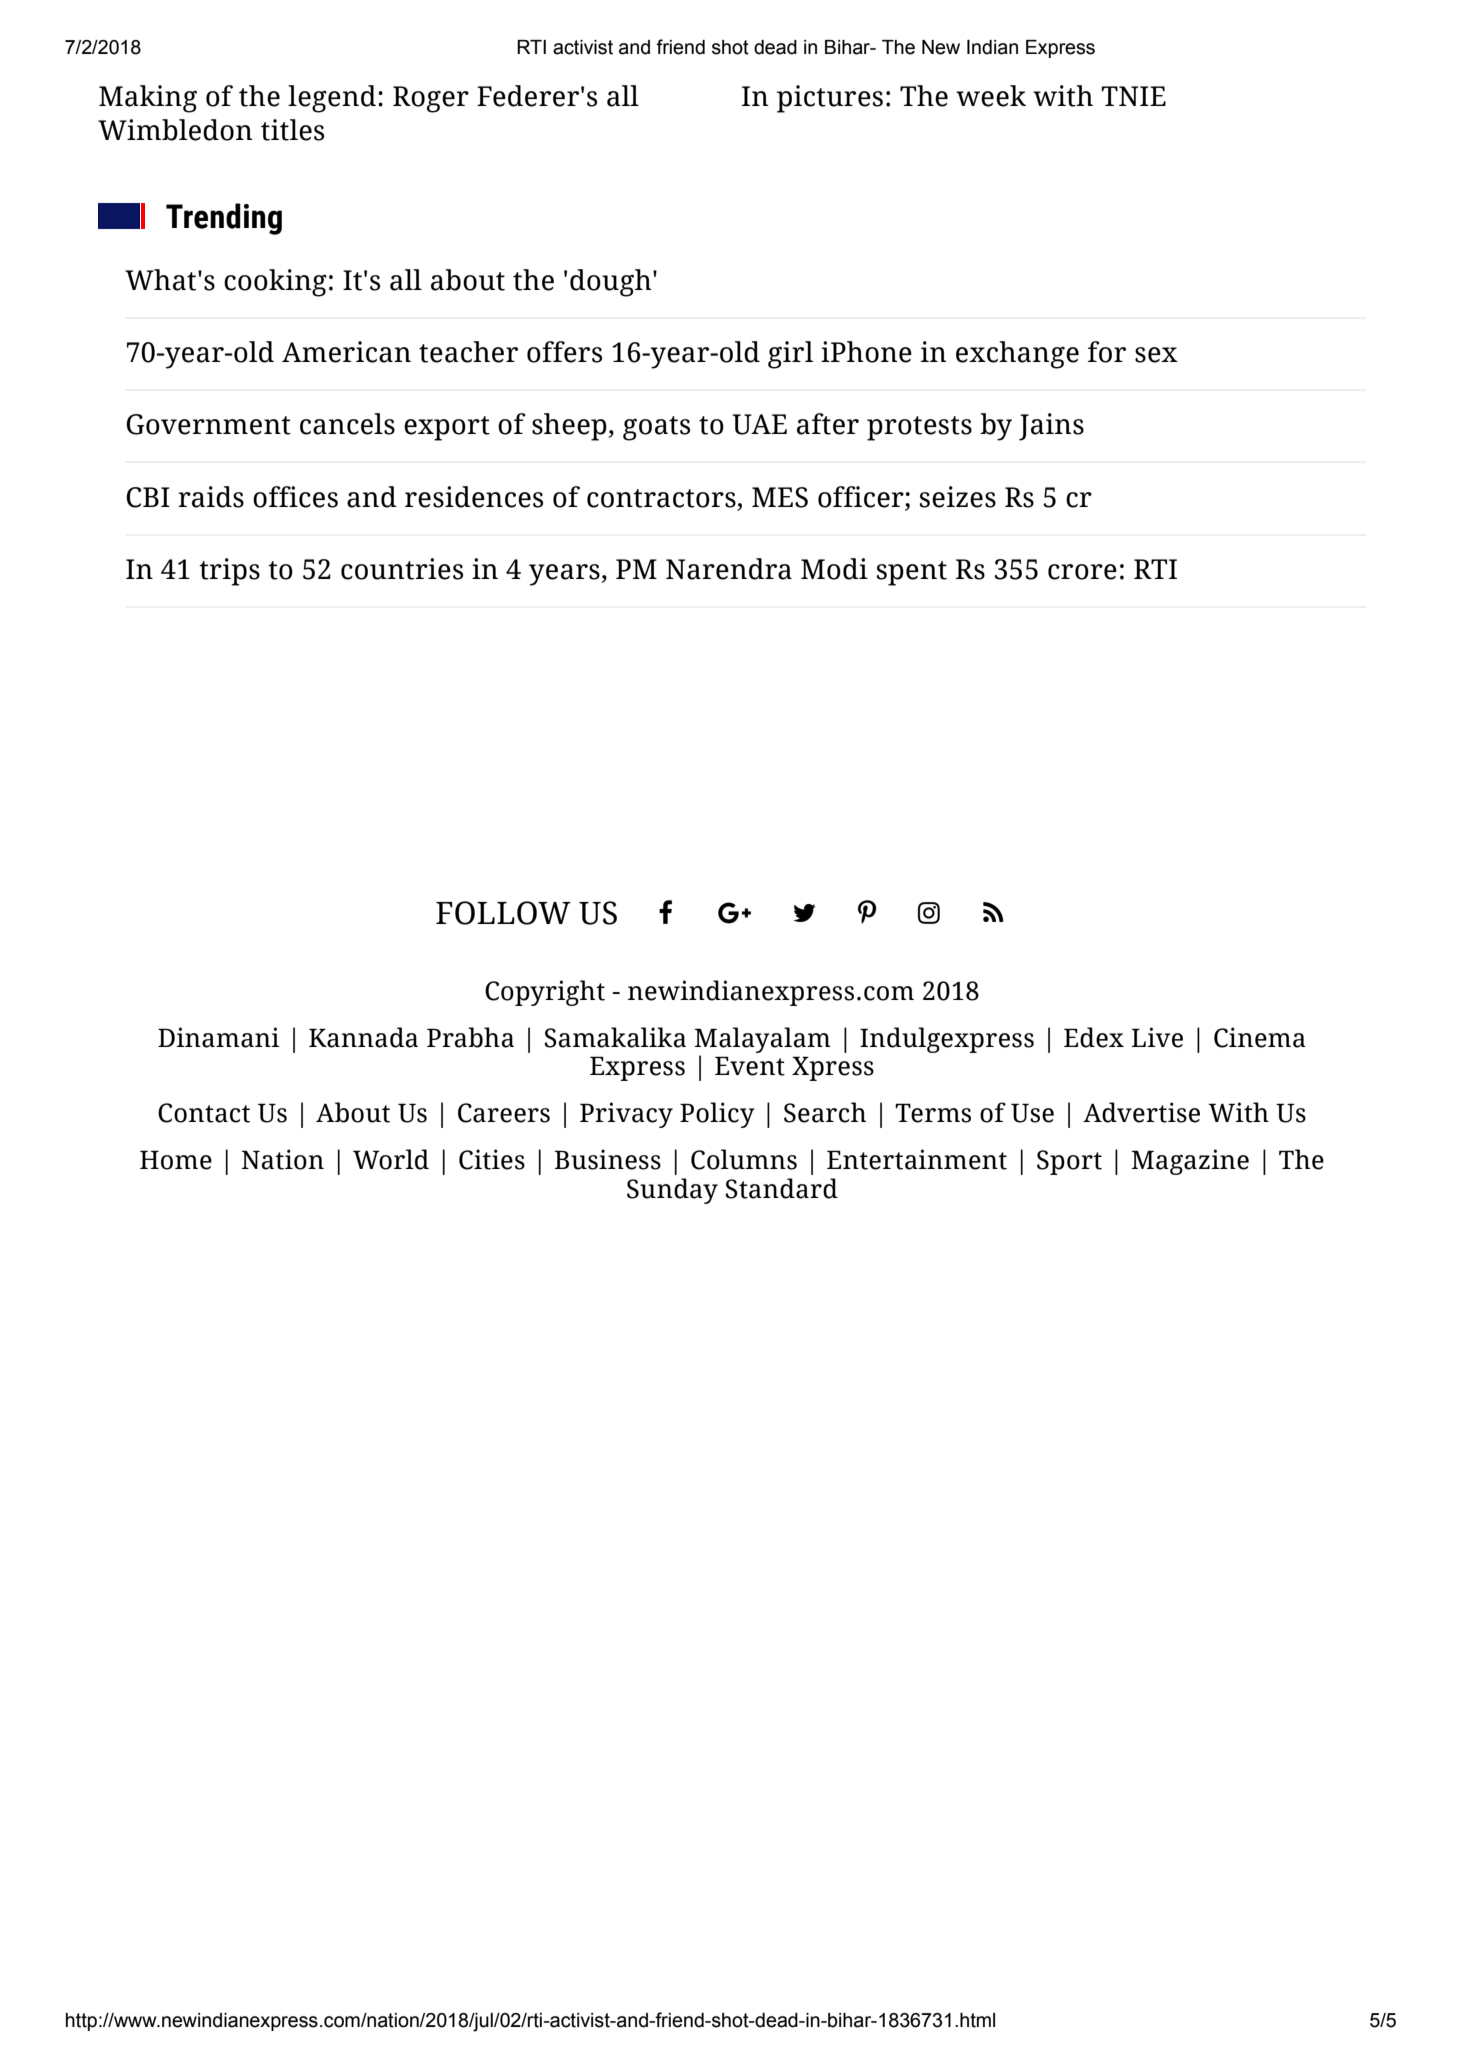 The height and width of the document is (2069, 1462). What do you see at coordinates (830, 99) in the document?
I see `pictures` at bounding box center [830, 99].
